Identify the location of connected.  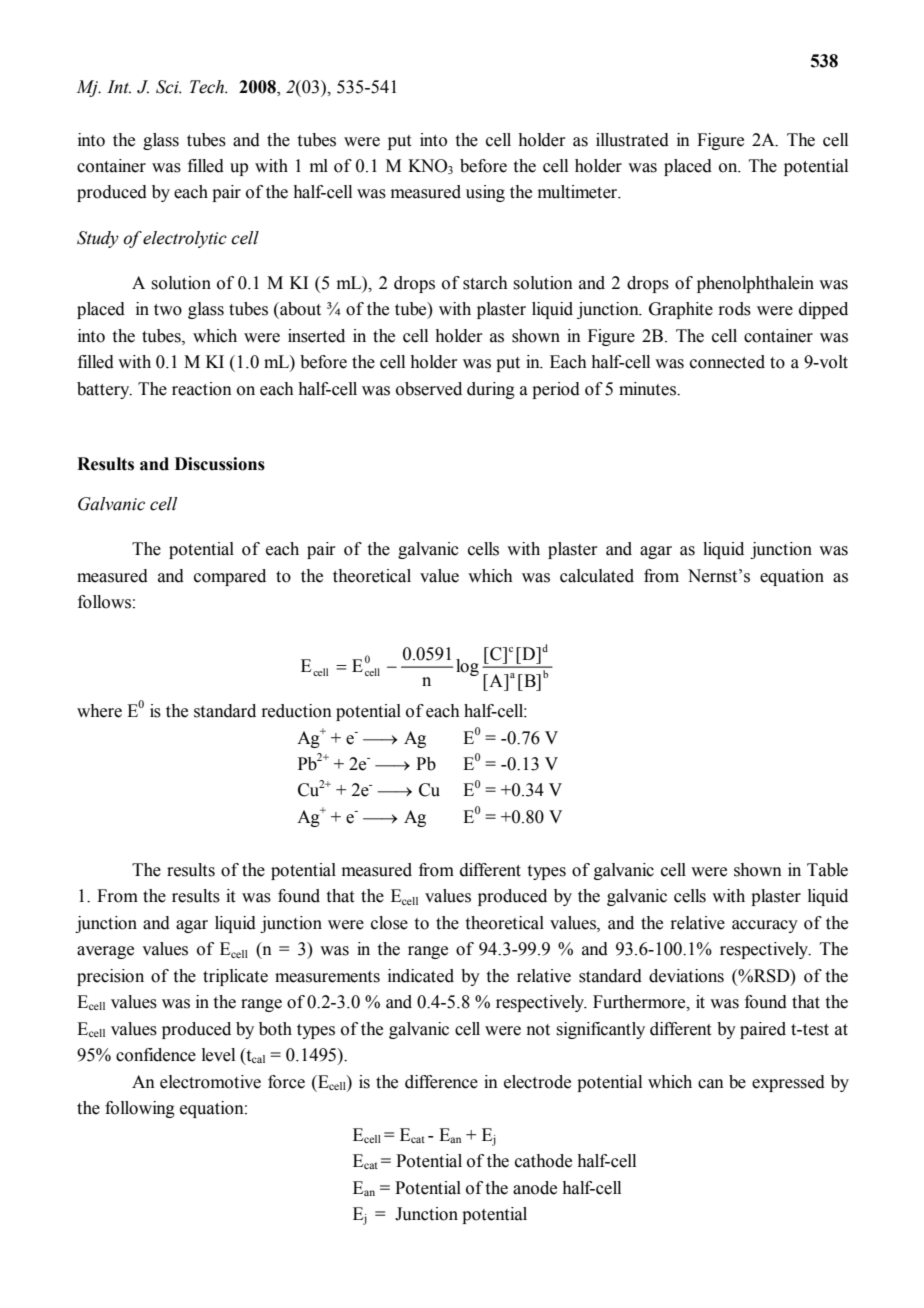
(727, 362).
